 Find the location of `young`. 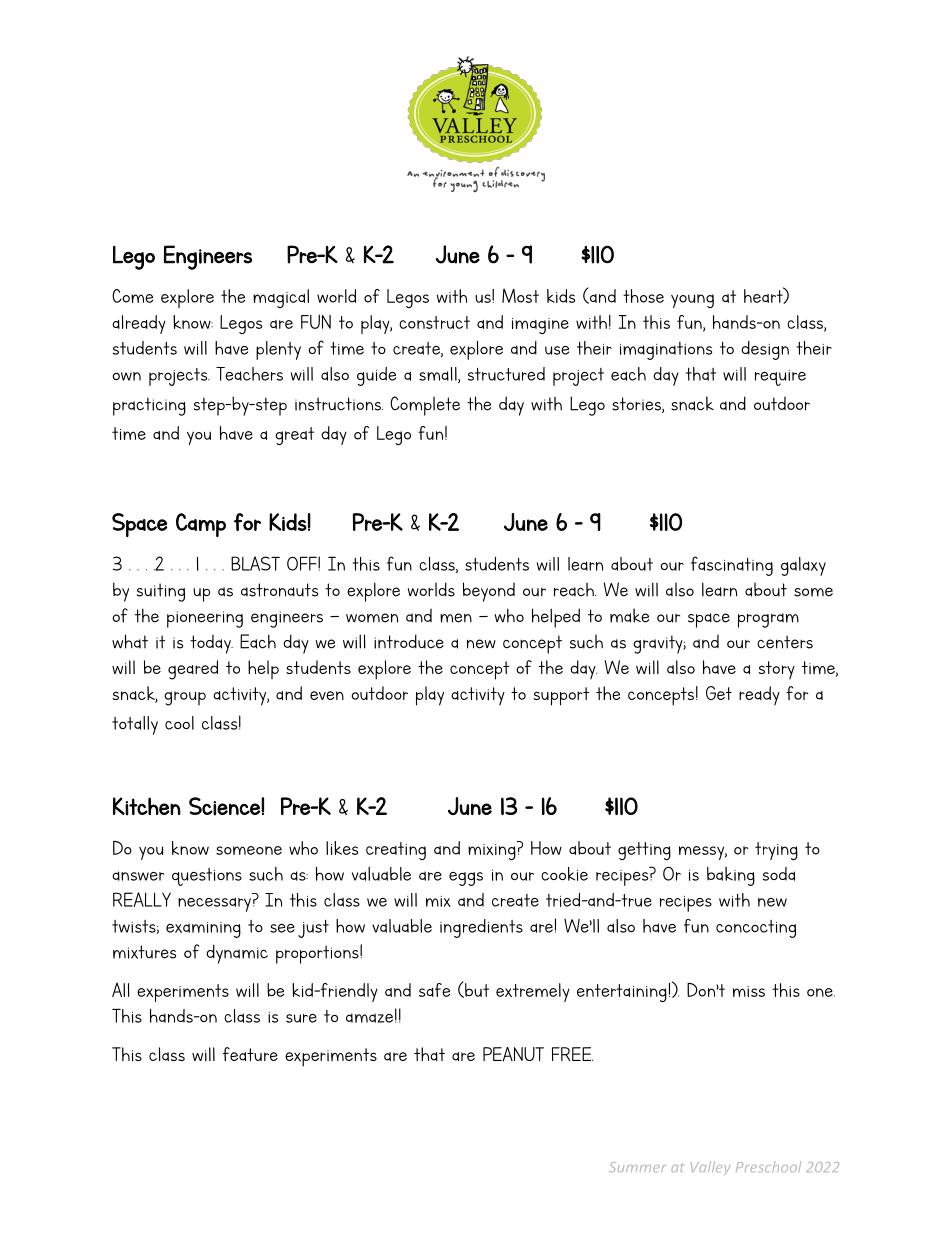

young is located at coordinates (692, 301).
